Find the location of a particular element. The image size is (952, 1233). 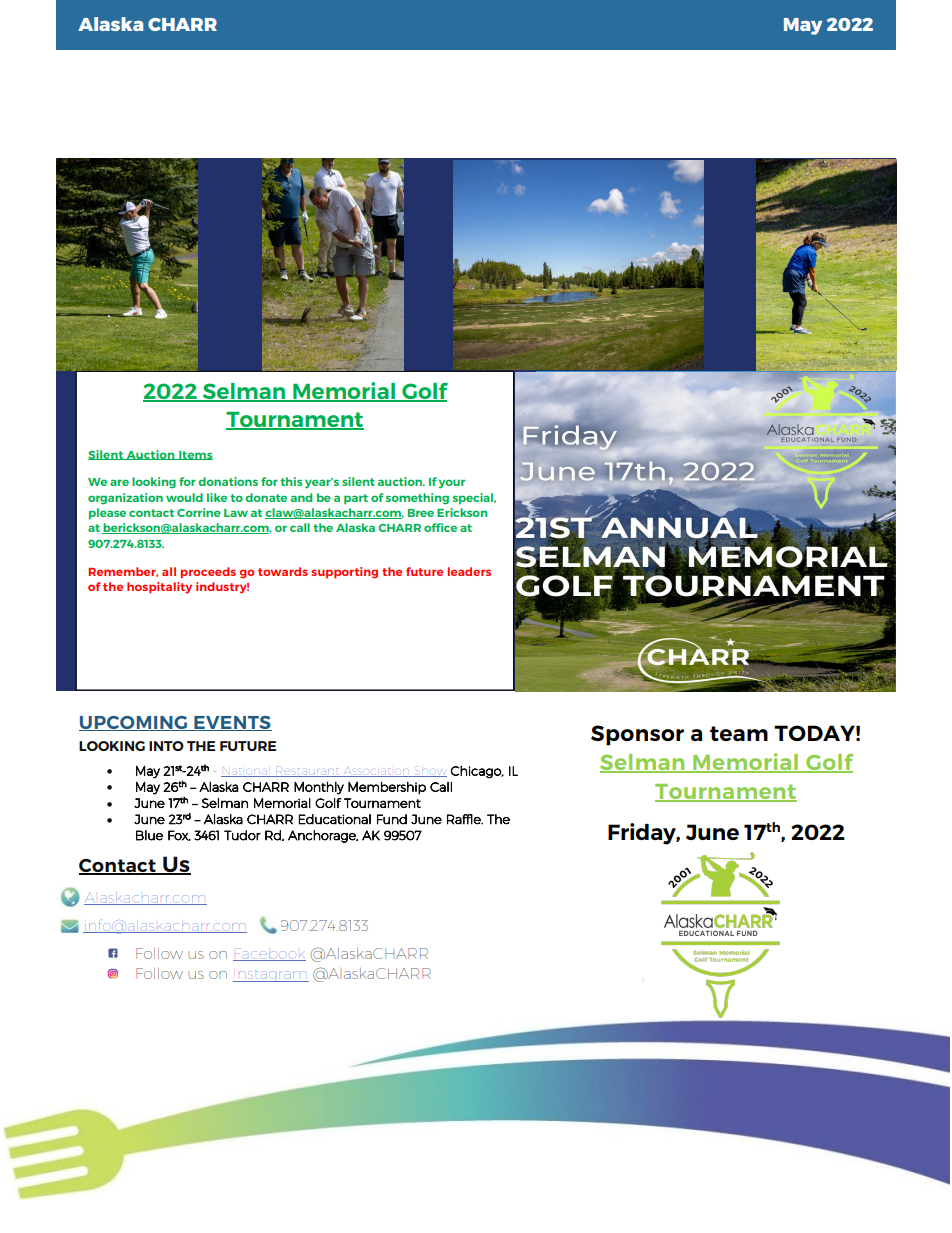

Association is located at coordinates (376, 772).
